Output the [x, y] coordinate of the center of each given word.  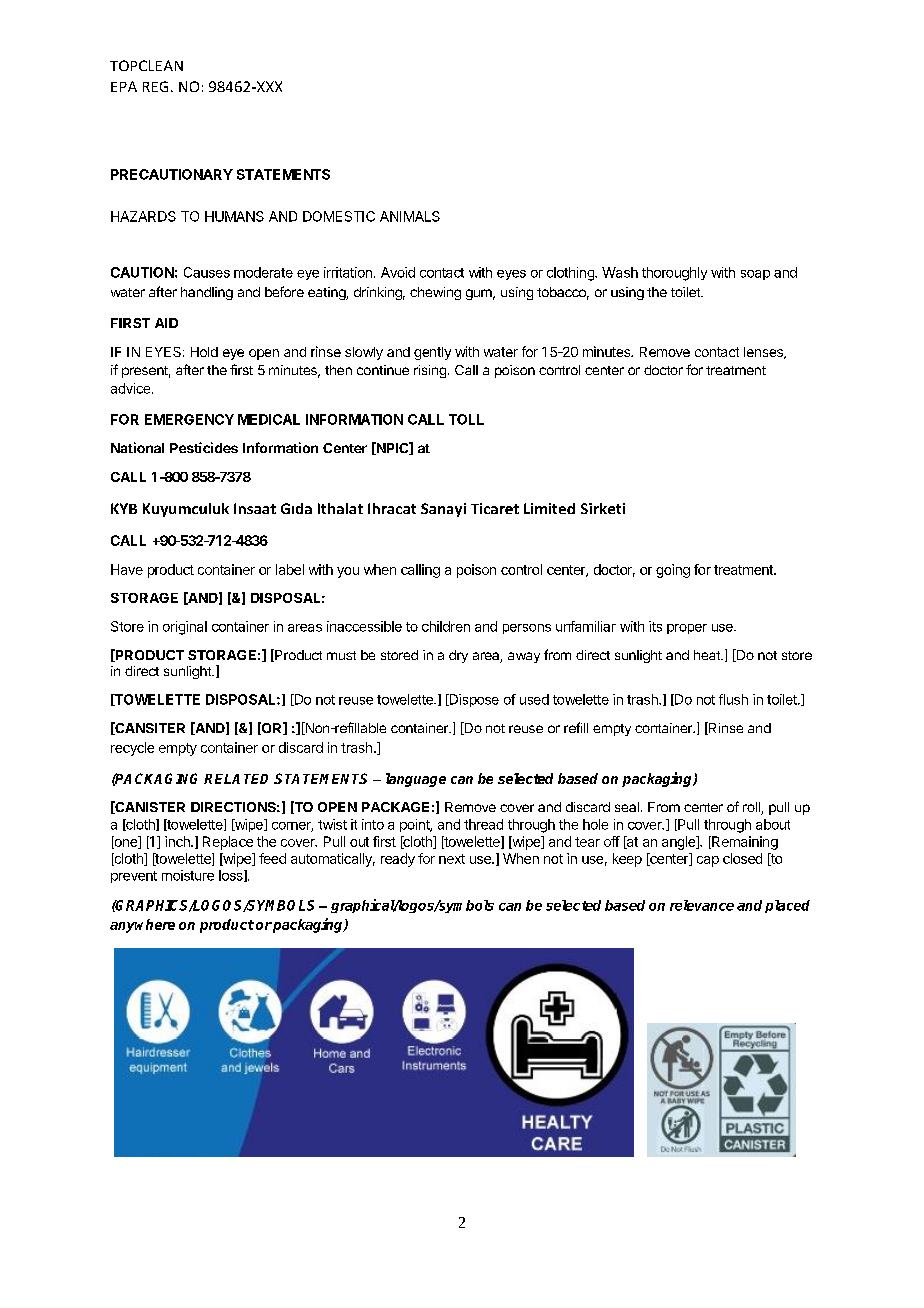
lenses [764, 353]
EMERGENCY [189, 419]
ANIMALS [410, 216]
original [185, 628]
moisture [188, 875]
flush [733, 699]
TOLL [466, 419]
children [446, 626]
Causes [207, 272]
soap [755, 275]
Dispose [473, 700]
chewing [435, 293]
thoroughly [674, 274]
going [673, 571]
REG [155, 86]
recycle [132, 749]
